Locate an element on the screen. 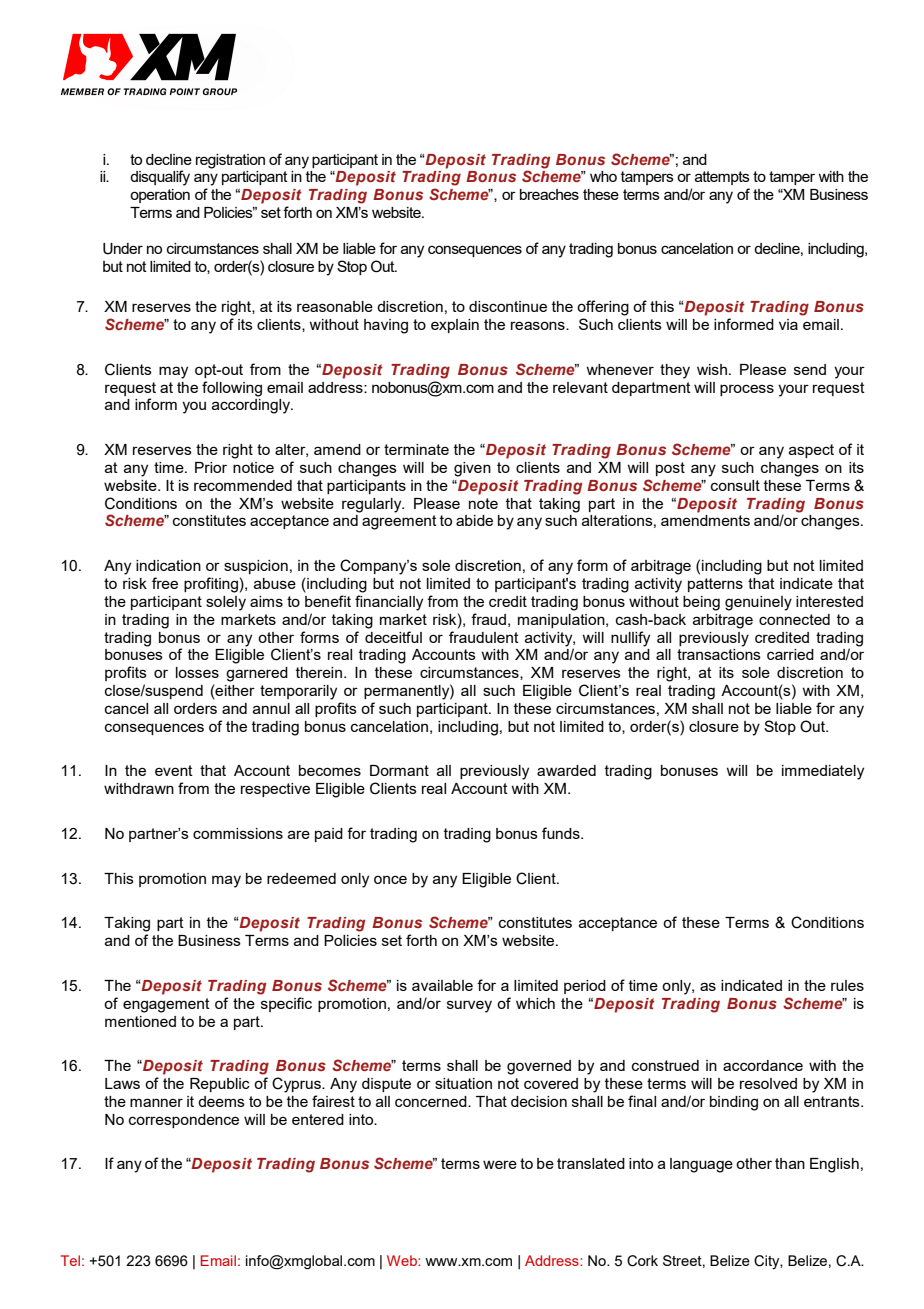  attempts is located at coordinates (722, 178).
